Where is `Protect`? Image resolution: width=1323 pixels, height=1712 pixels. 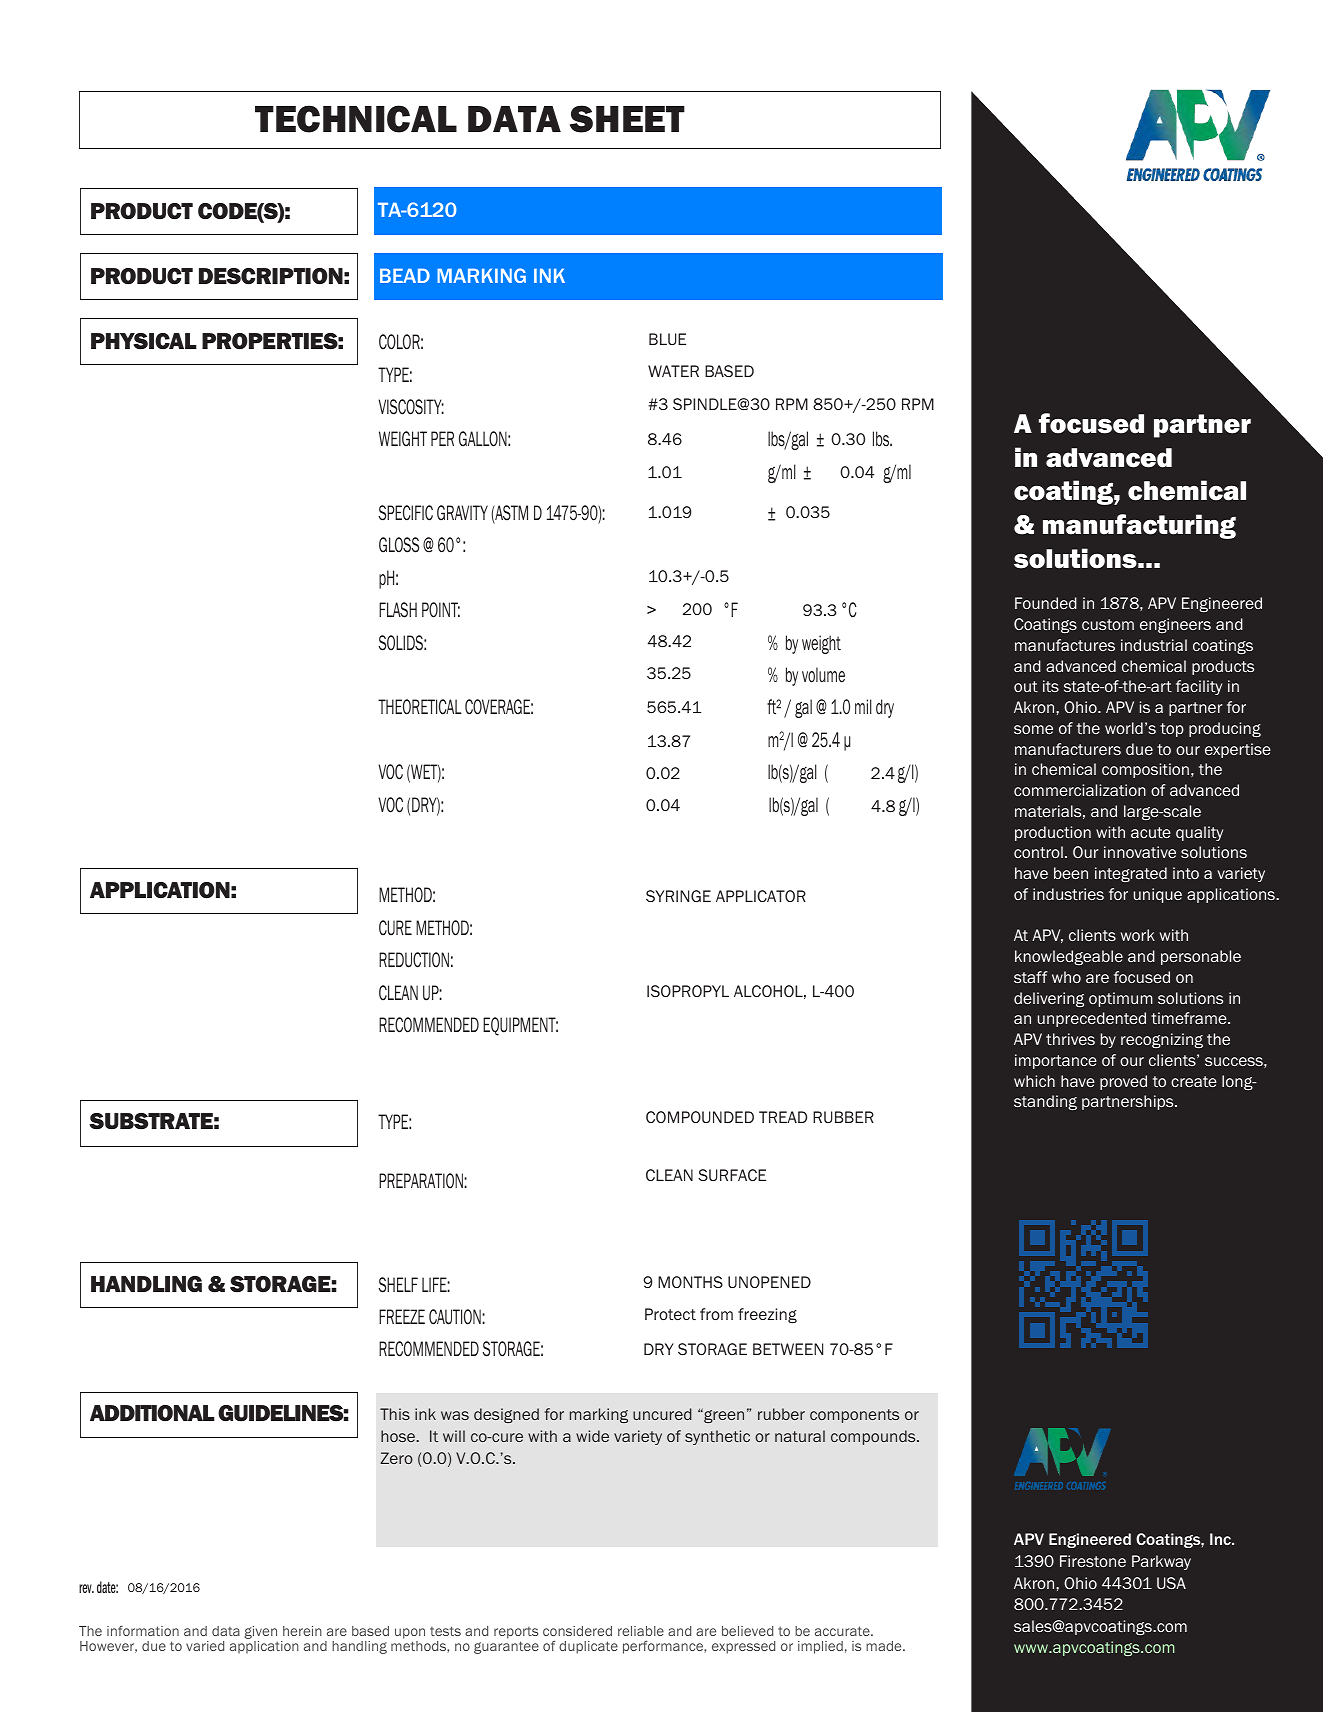
Protect is located at coordinates (670, 1314).
